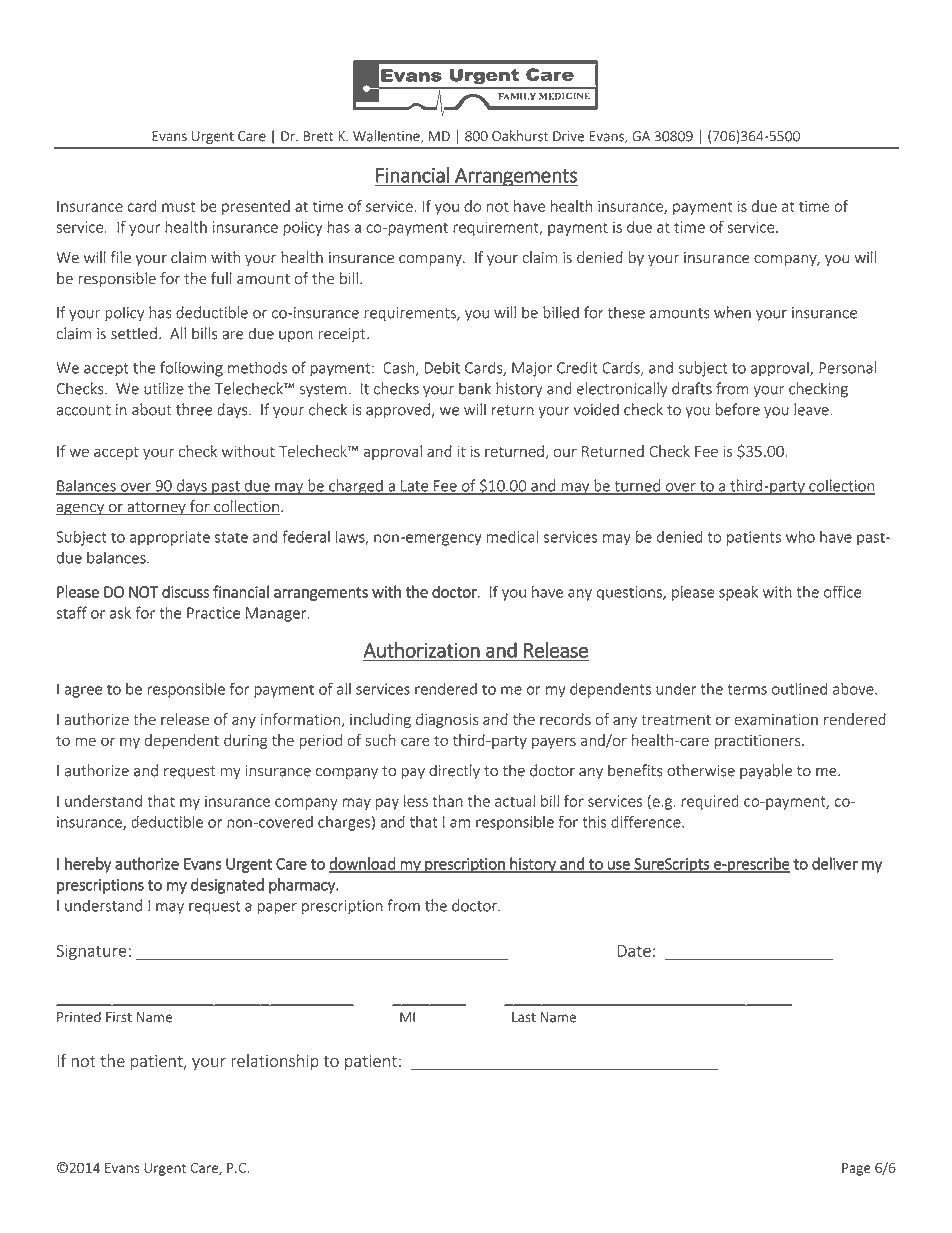 Image resolution: width=952 pixels, height=1233 pixels. I want to click on Late, so click(415, 487).
